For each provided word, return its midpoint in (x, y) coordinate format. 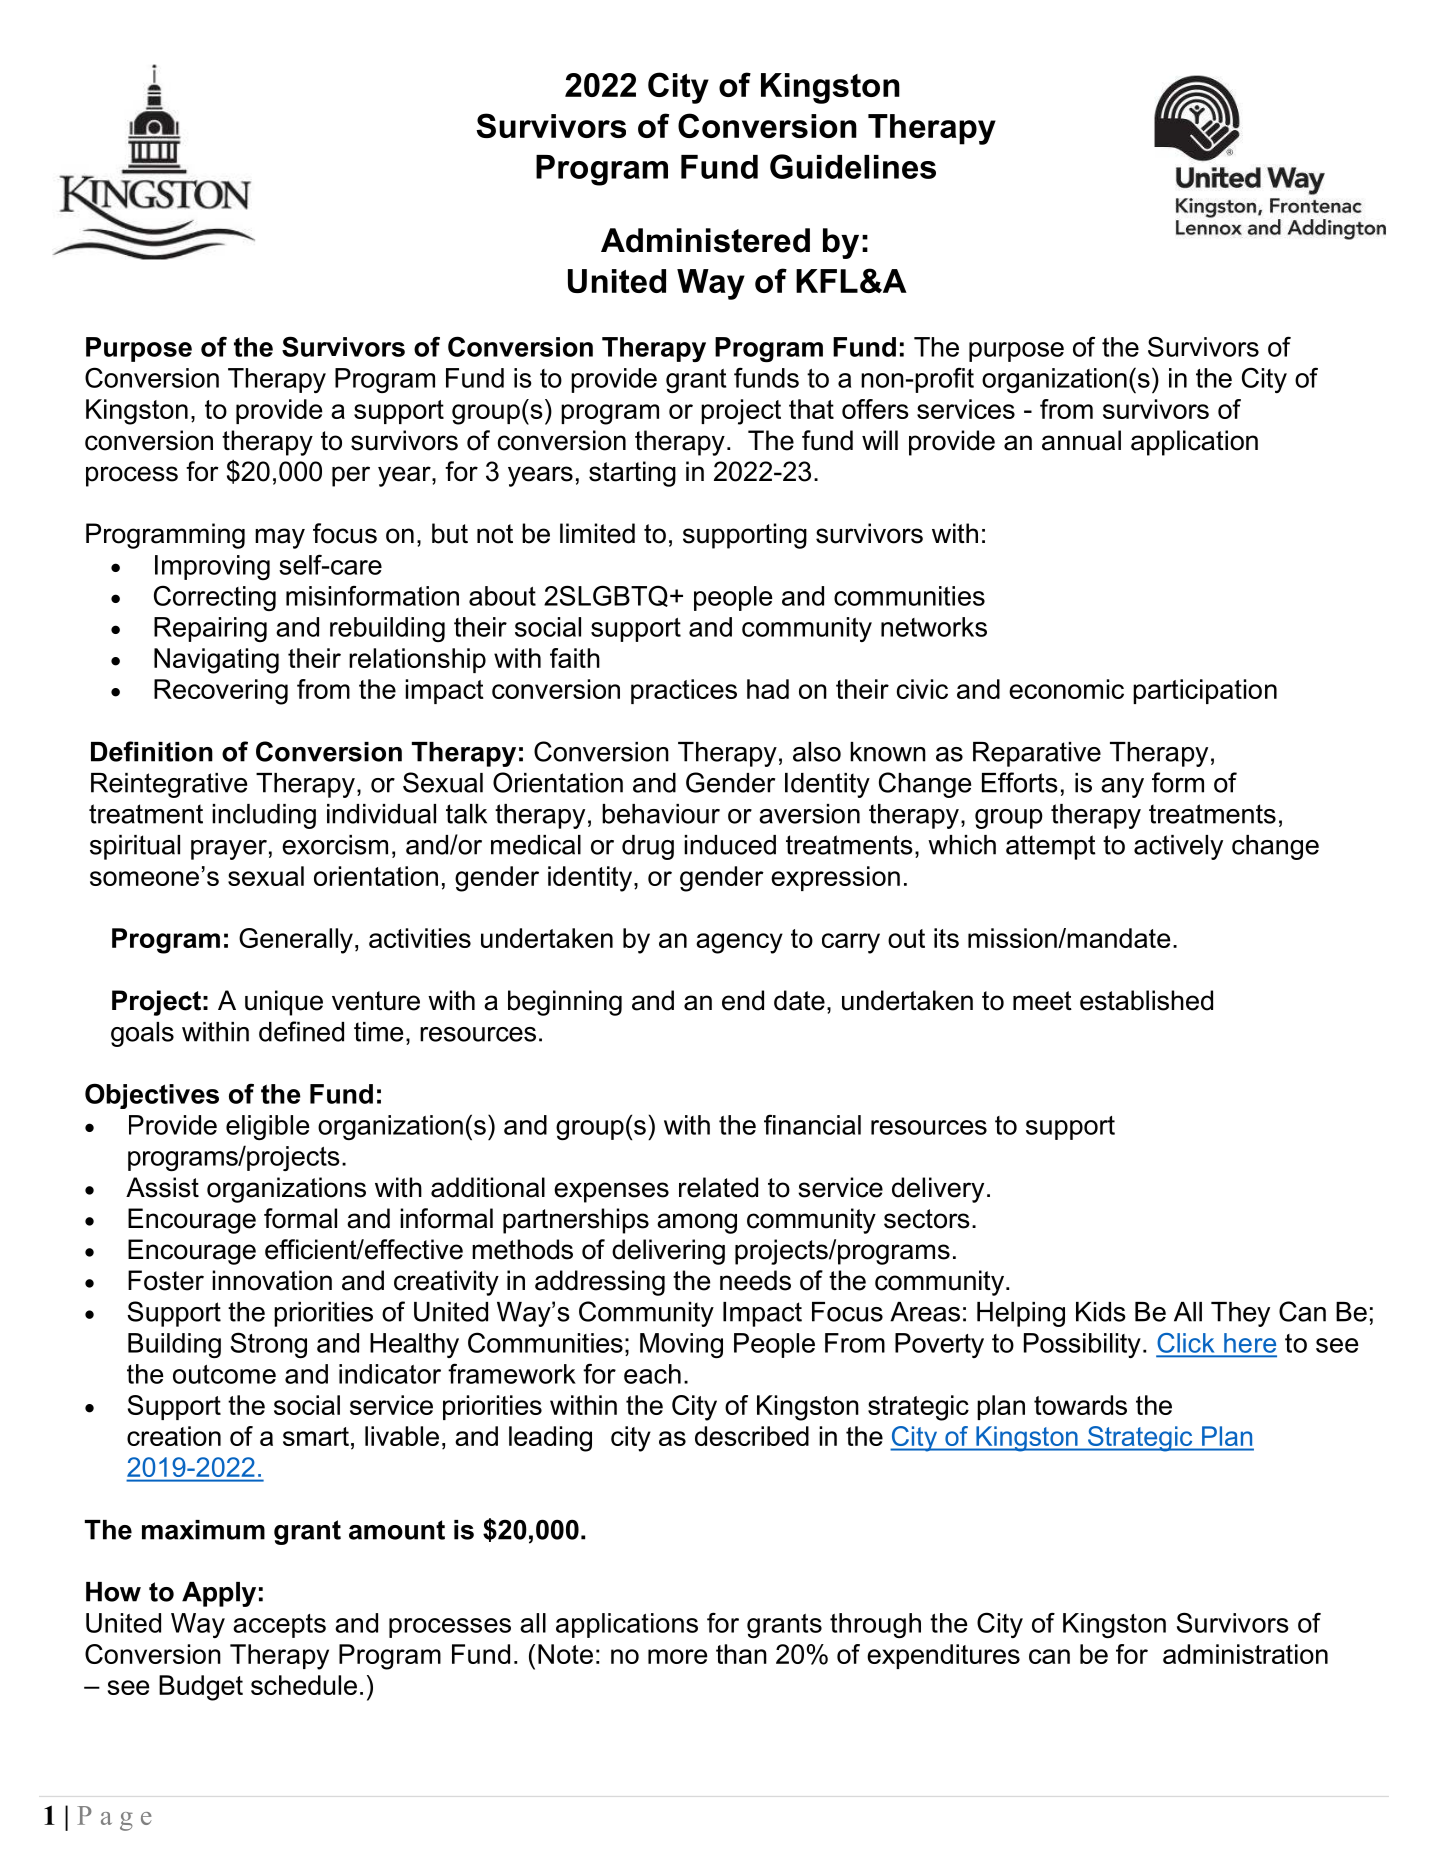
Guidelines (853, 166)
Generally (296, 941)
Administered (705, 240)
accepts (279, 1626)
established (1146, 1000)
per (351, 476)
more (677, 1656)
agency (739, 943)
